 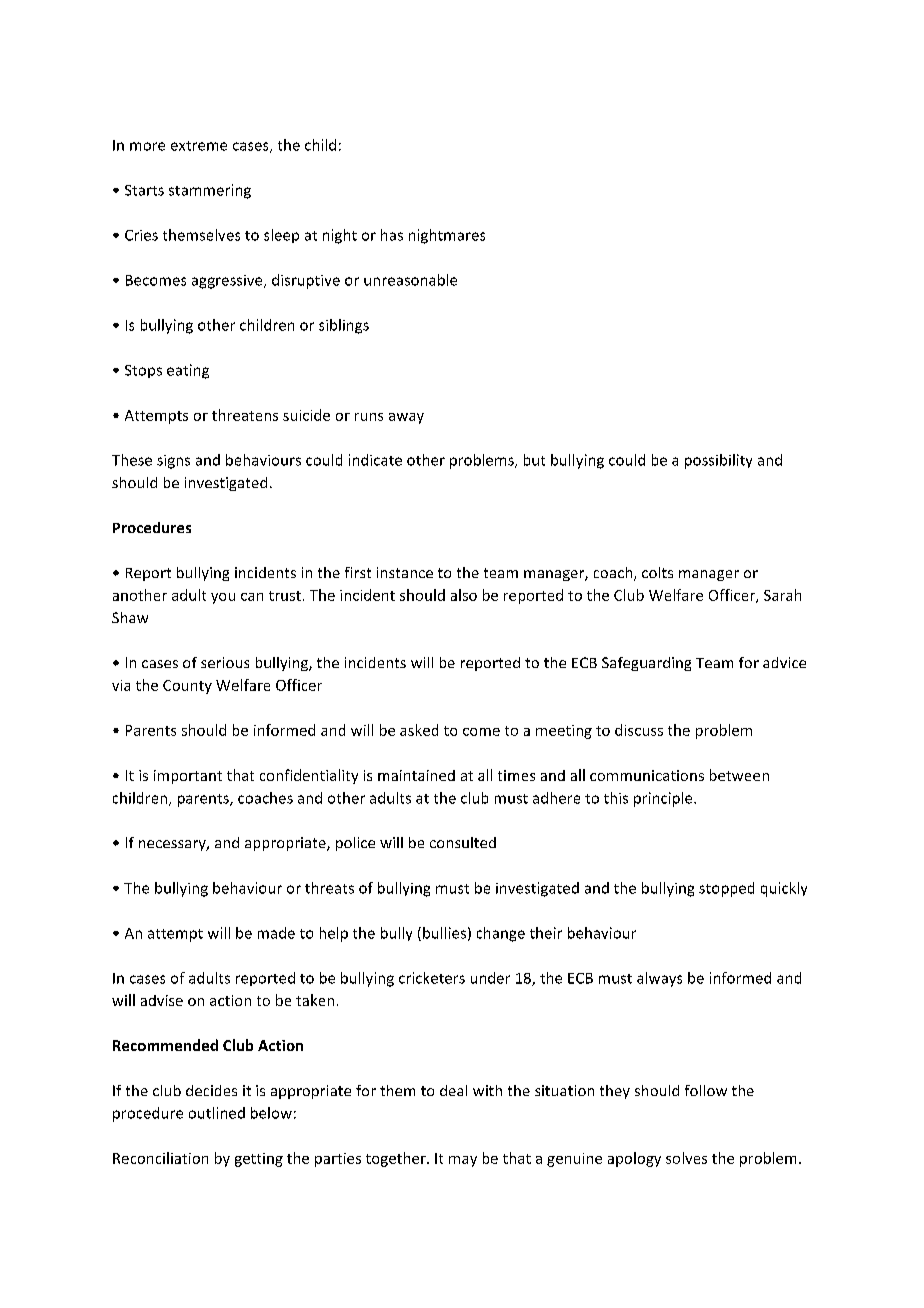 What do you see at coordinates (392, 235) in the screenshot?
I see `has` at bounding box center [392, 235].
